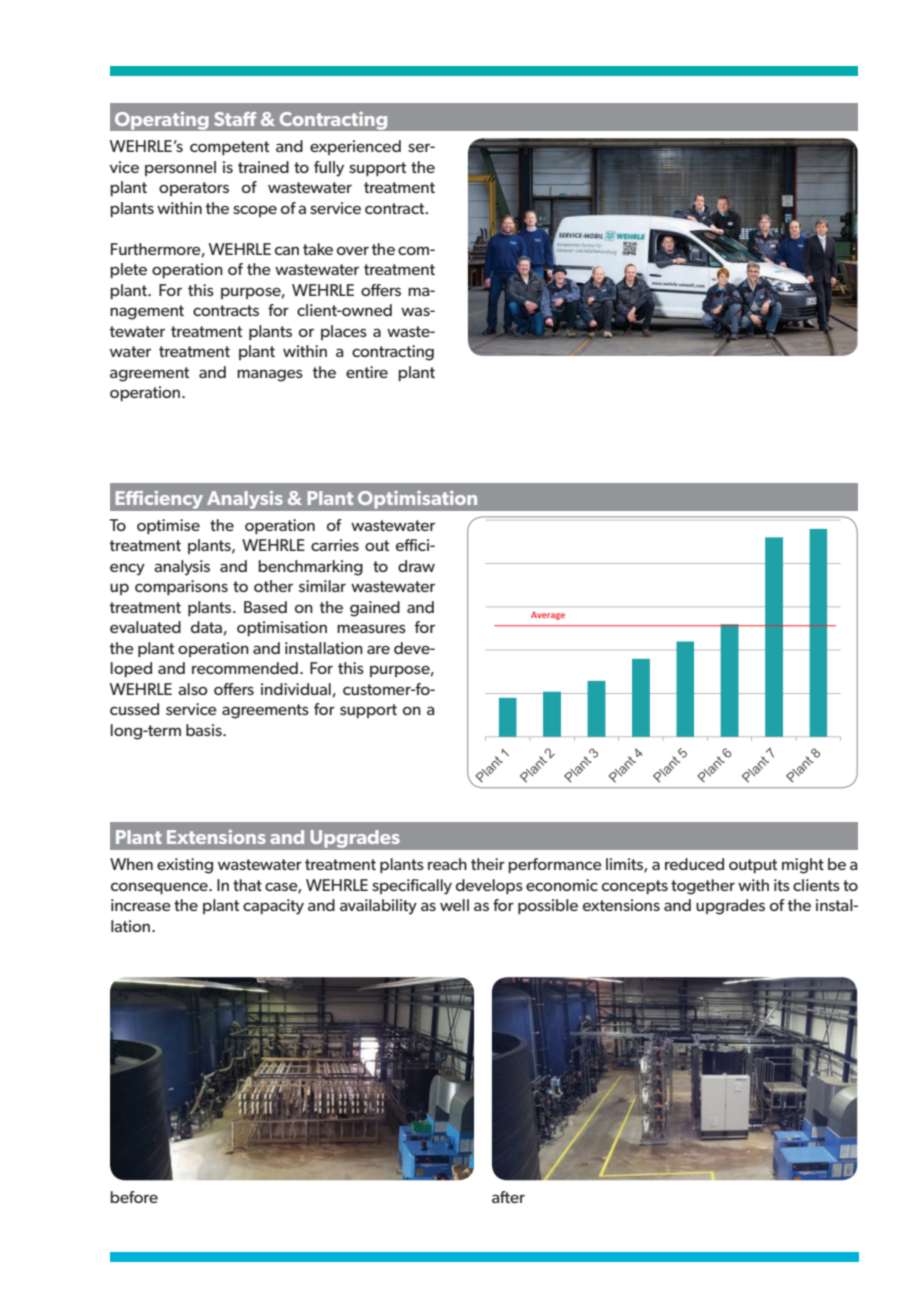 This document has height=1308, width=924. What do you see at coordinates (229, 148) in the document?
I see `competent` at bounding box center [229, 148].
